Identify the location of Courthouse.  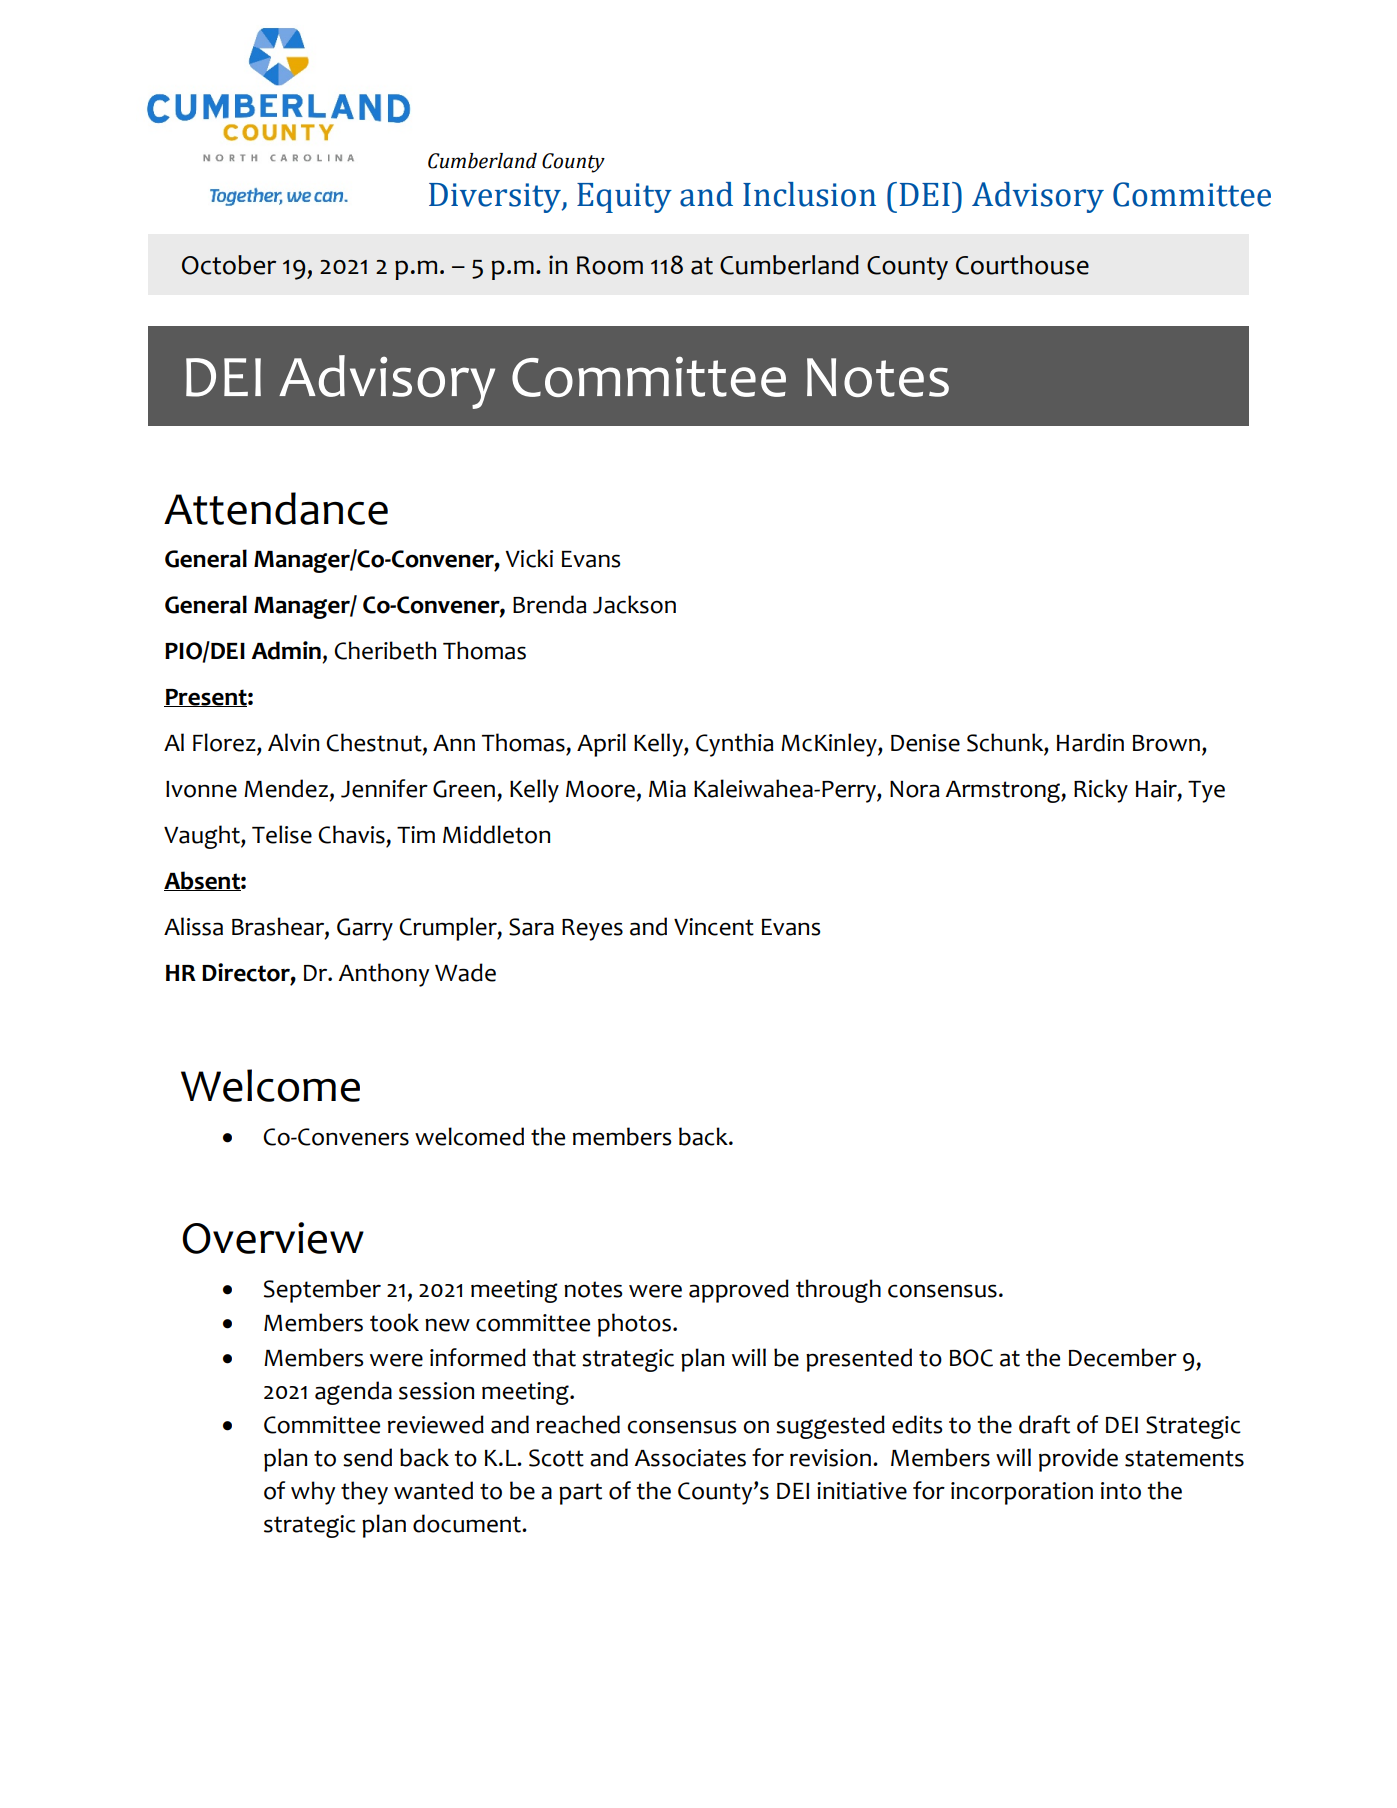
(1022, 265).
